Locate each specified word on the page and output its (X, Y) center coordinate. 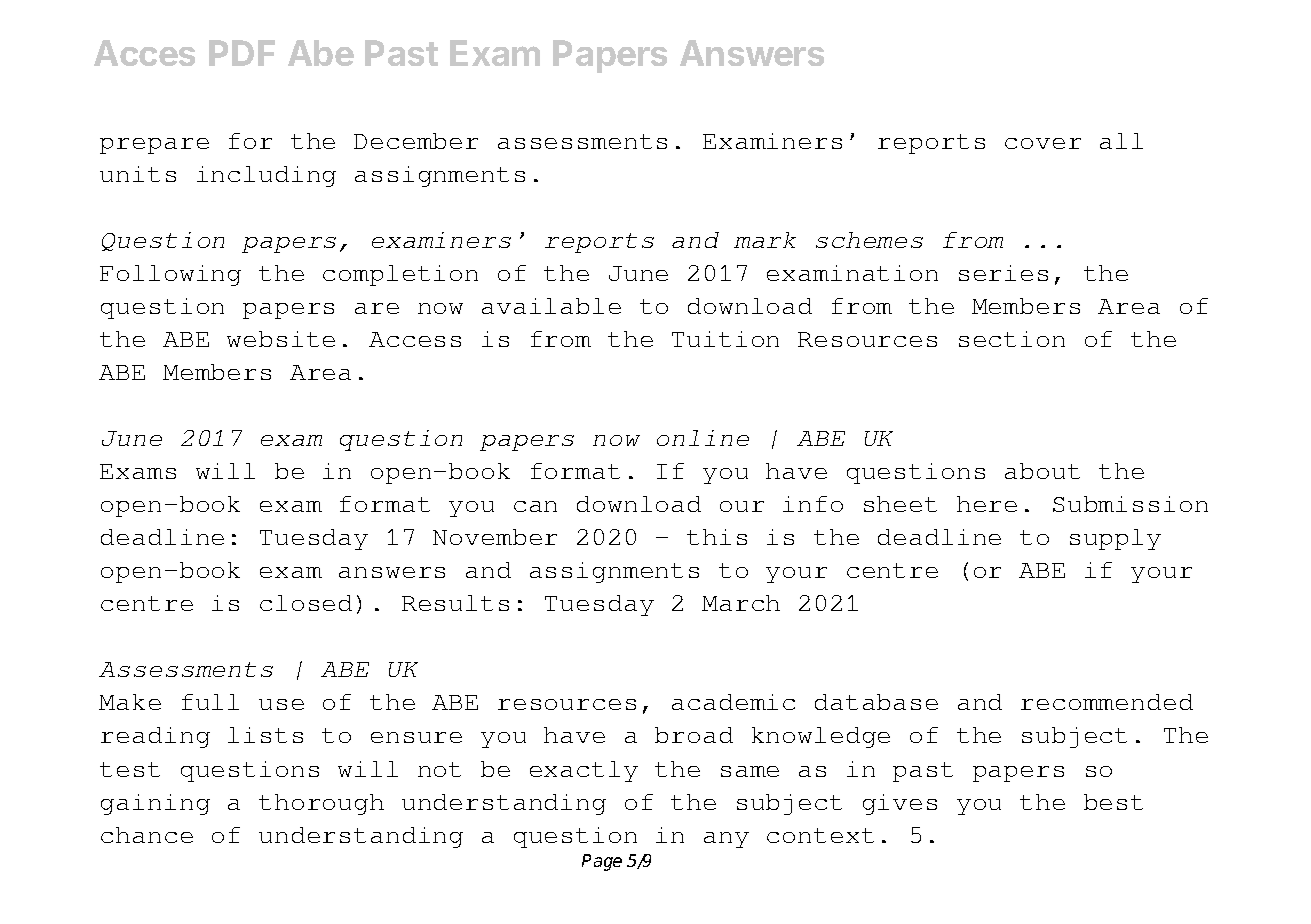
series (1003, 273)
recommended (1107, 702)
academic (733, 702)
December (416, 141)
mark (765, 240)
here (987, 504)
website (281, 339)
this (717, 537)
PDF (242, 53)
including (266, 176)
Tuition (725, 339)
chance (147, 835)
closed (306, 603)
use (281, 704)
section (1012, 339)
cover (1043, 143)
